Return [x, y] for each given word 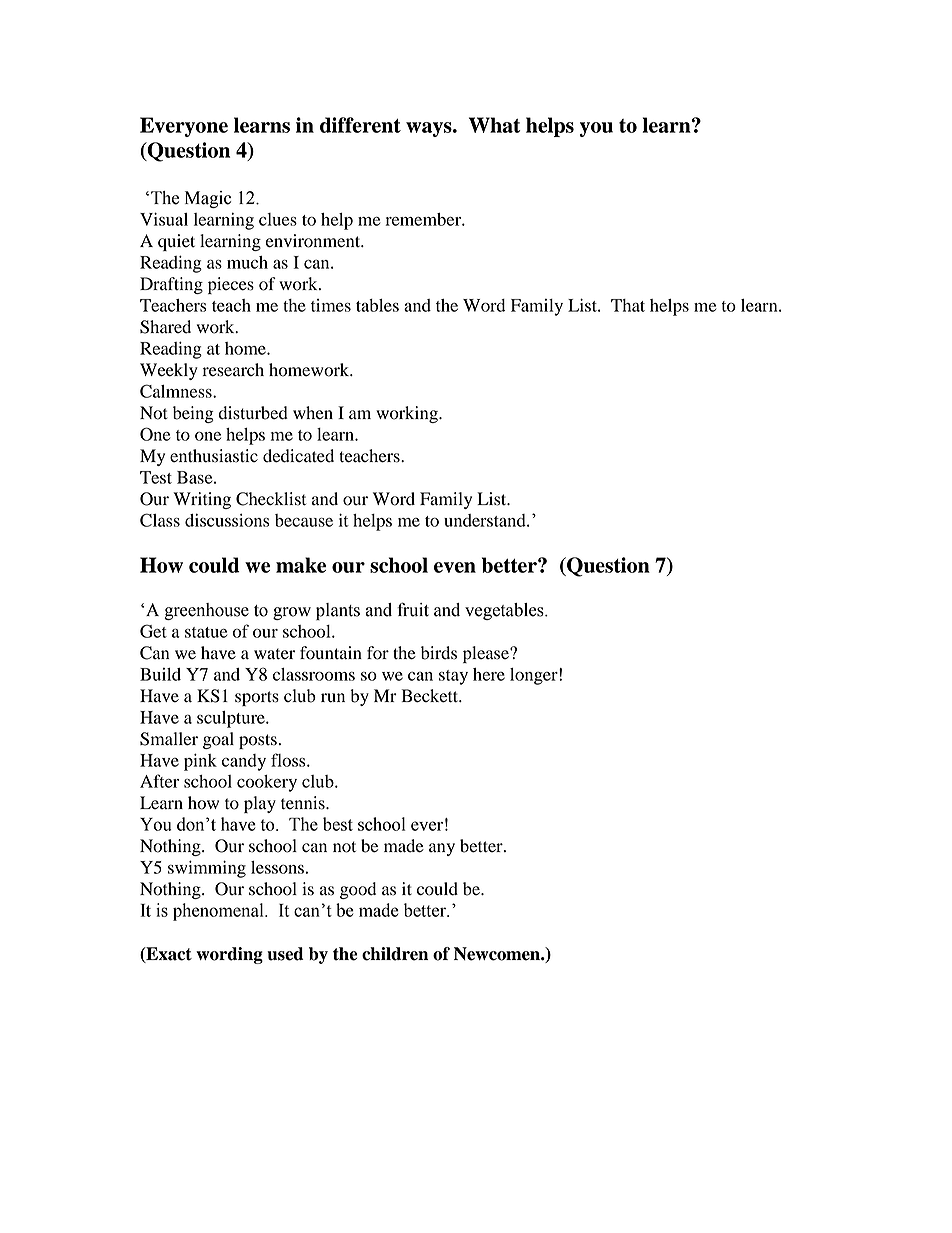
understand [486, 520]
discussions [227, 520]
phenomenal [219, 912]
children [395, 954]
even [455, 567]
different [360, 125]
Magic [208, 199]
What [494, 125]
